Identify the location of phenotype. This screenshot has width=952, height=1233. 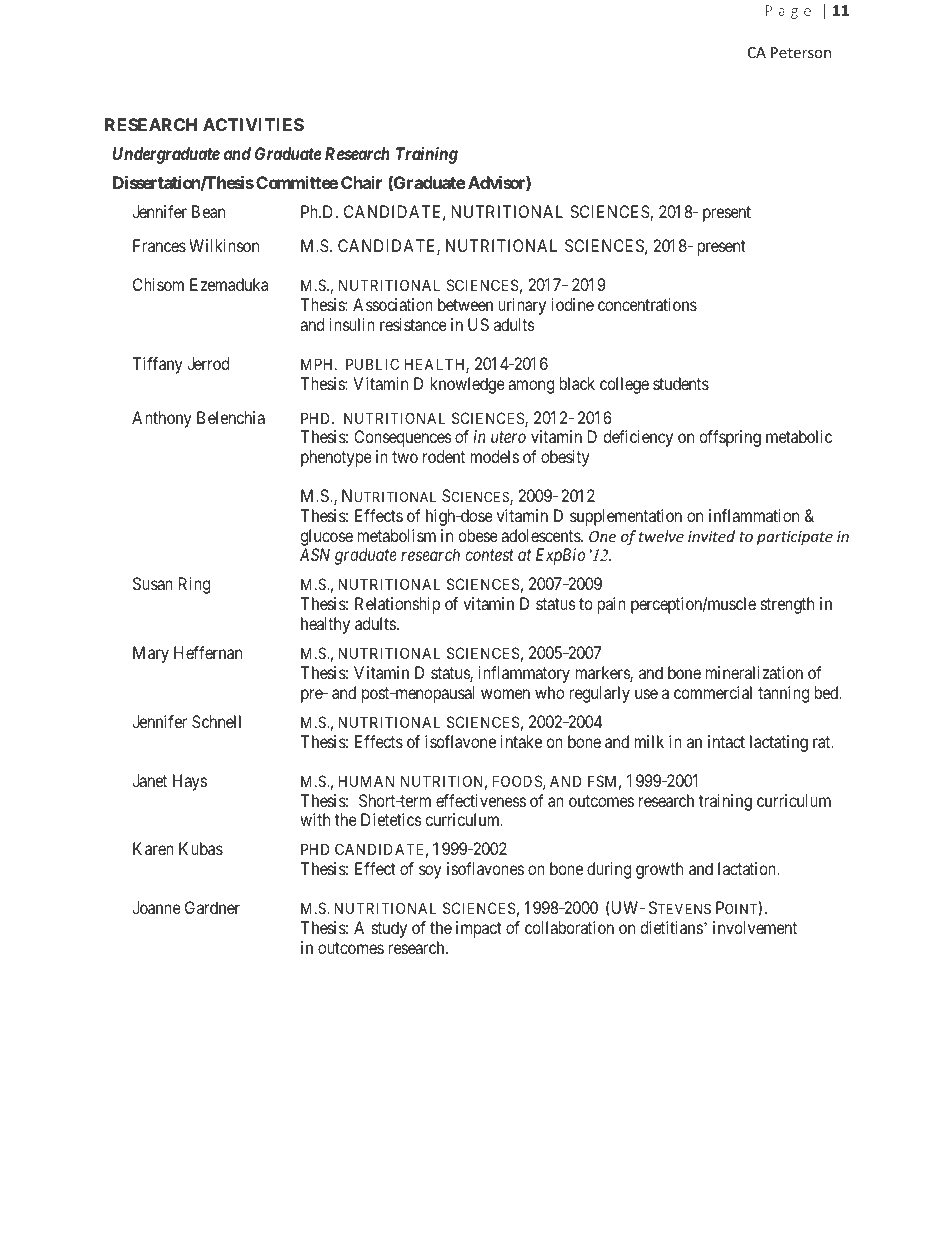
(336, 458).
